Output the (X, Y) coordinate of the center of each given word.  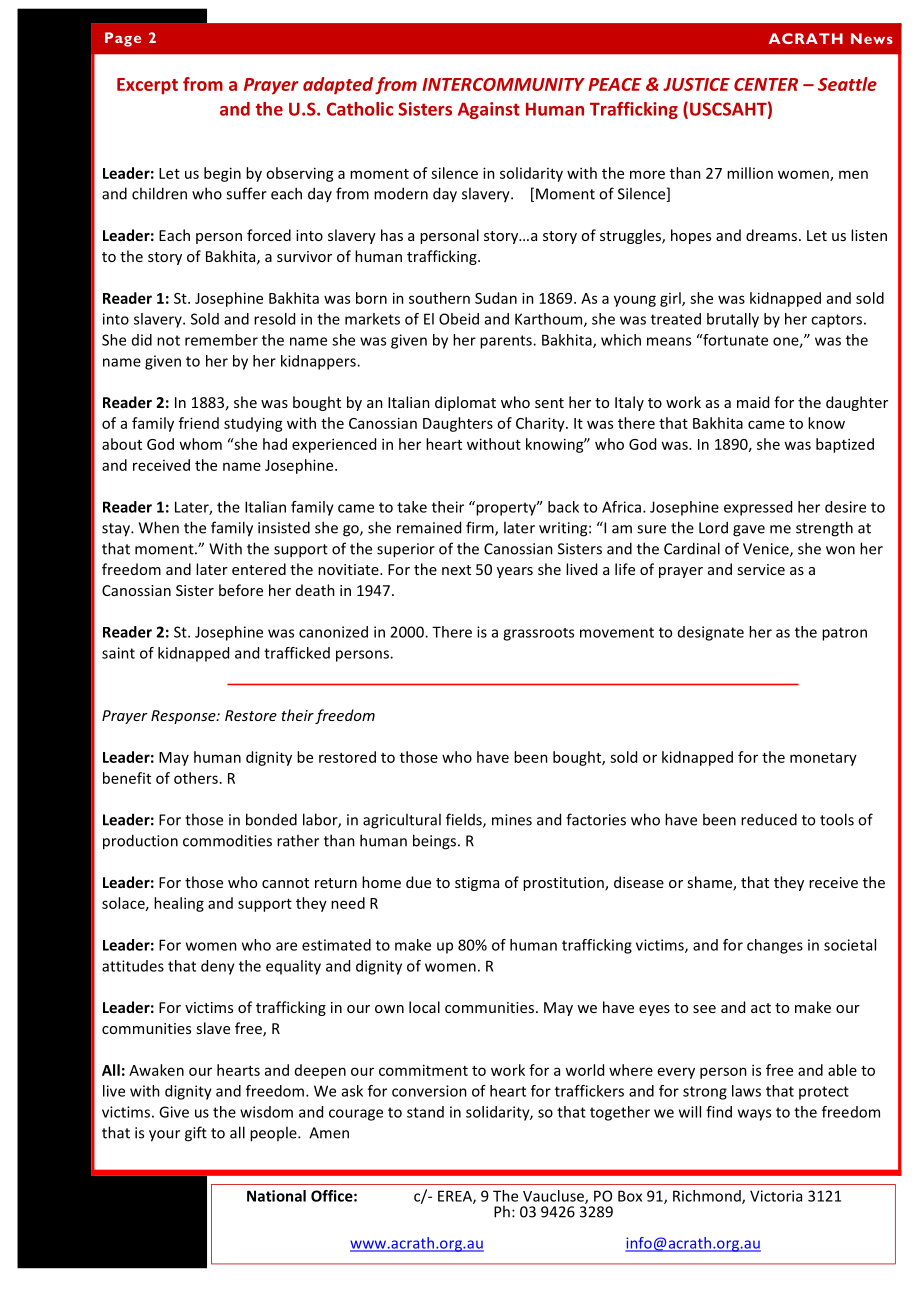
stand (425, 1112)
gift (196, 1134)
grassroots (538, 634)
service (761, 569)
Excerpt (147, 86)
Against (489, 110)
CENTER (766, 84)
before (241, 590)
